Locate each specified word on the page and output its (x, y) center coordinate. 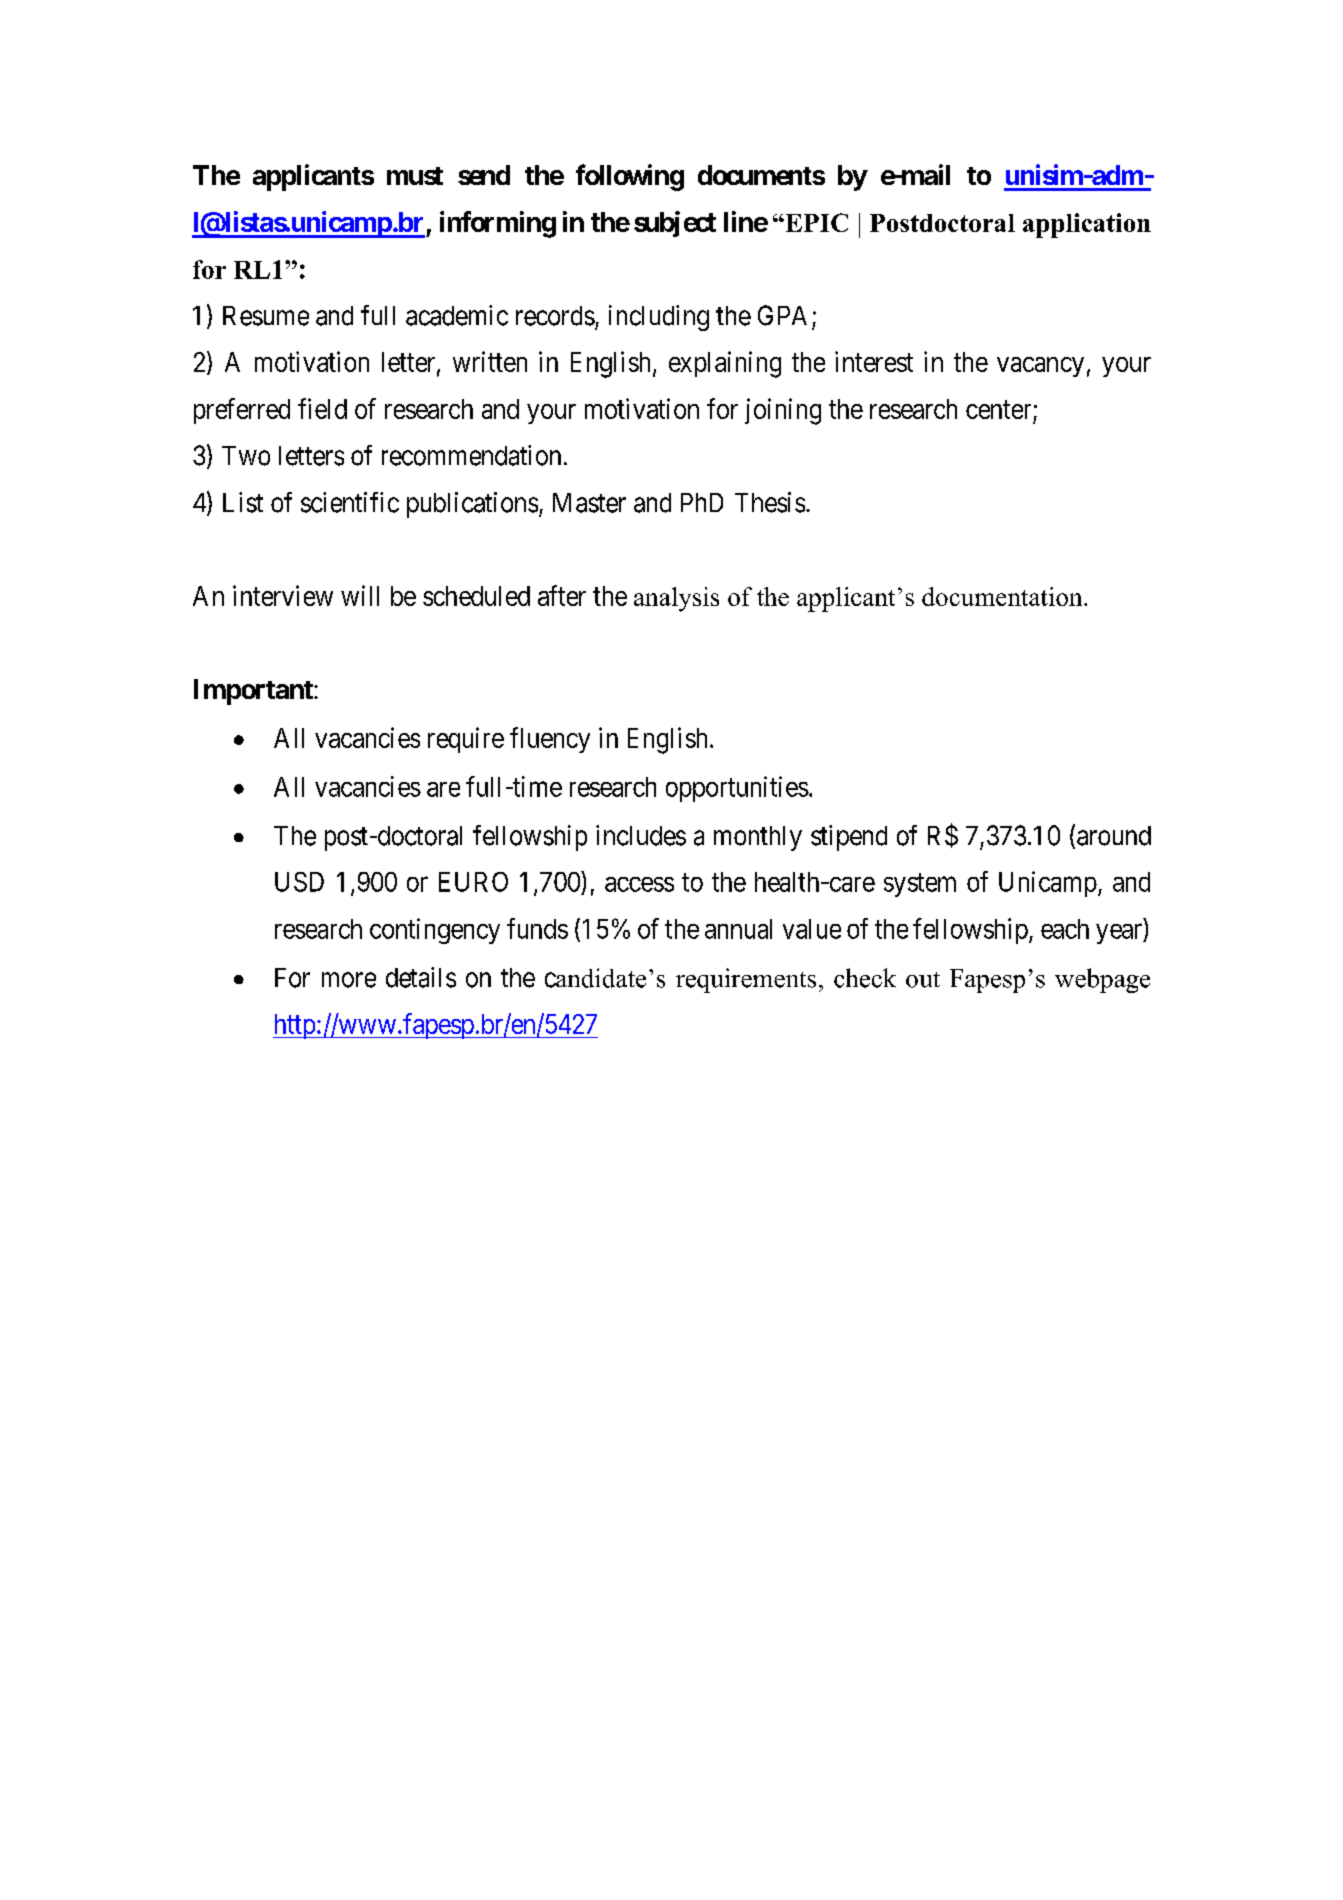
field (322, 408)
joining (783, 411)
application (1087, 225)
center (998, 410)
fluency (550, 740)
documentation (1003, 596)
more (349, 980)
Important (254, 692)
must (415, 176)
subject (675, 224)
